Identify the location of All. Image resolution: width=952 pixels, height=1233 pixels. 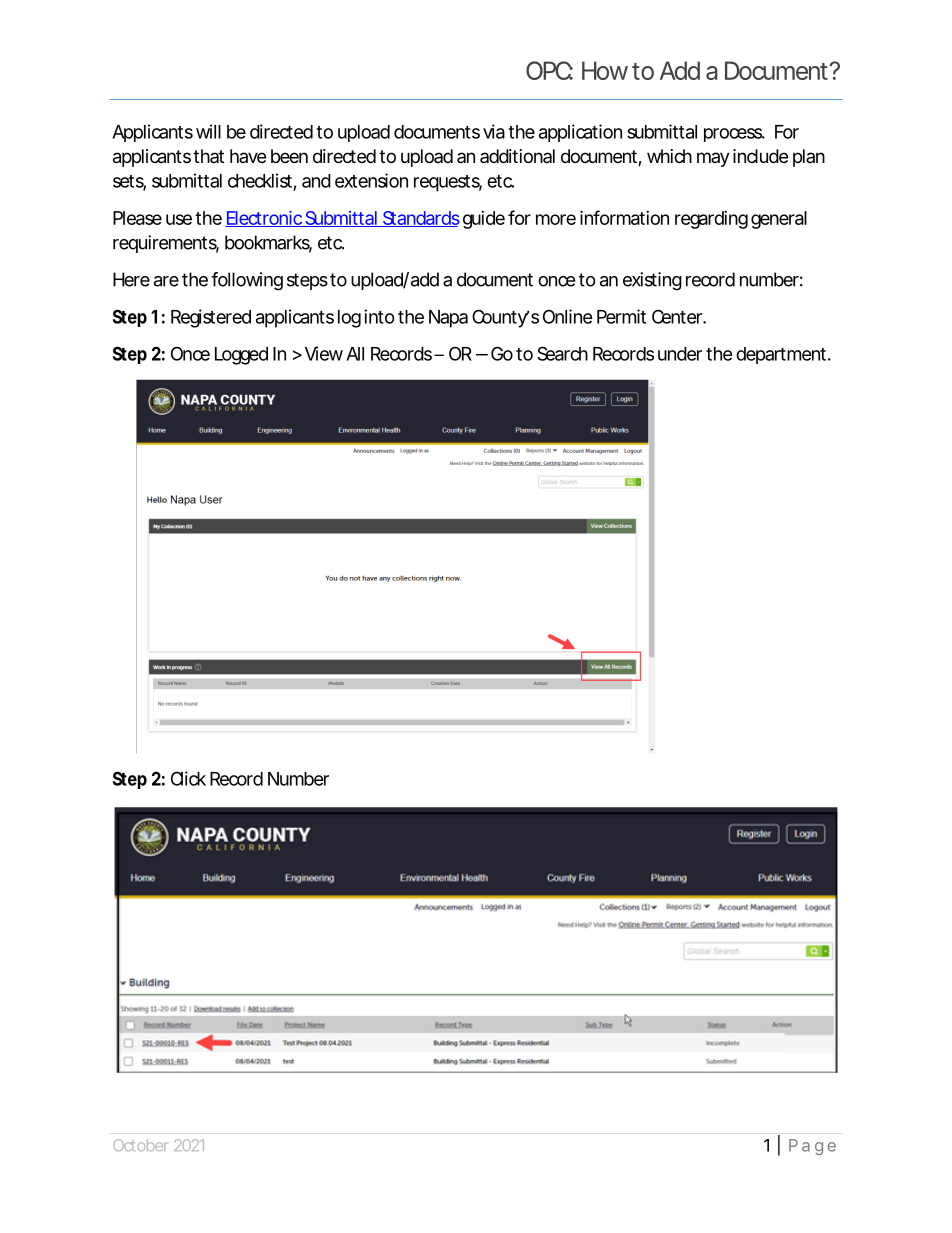
(355, 354).
